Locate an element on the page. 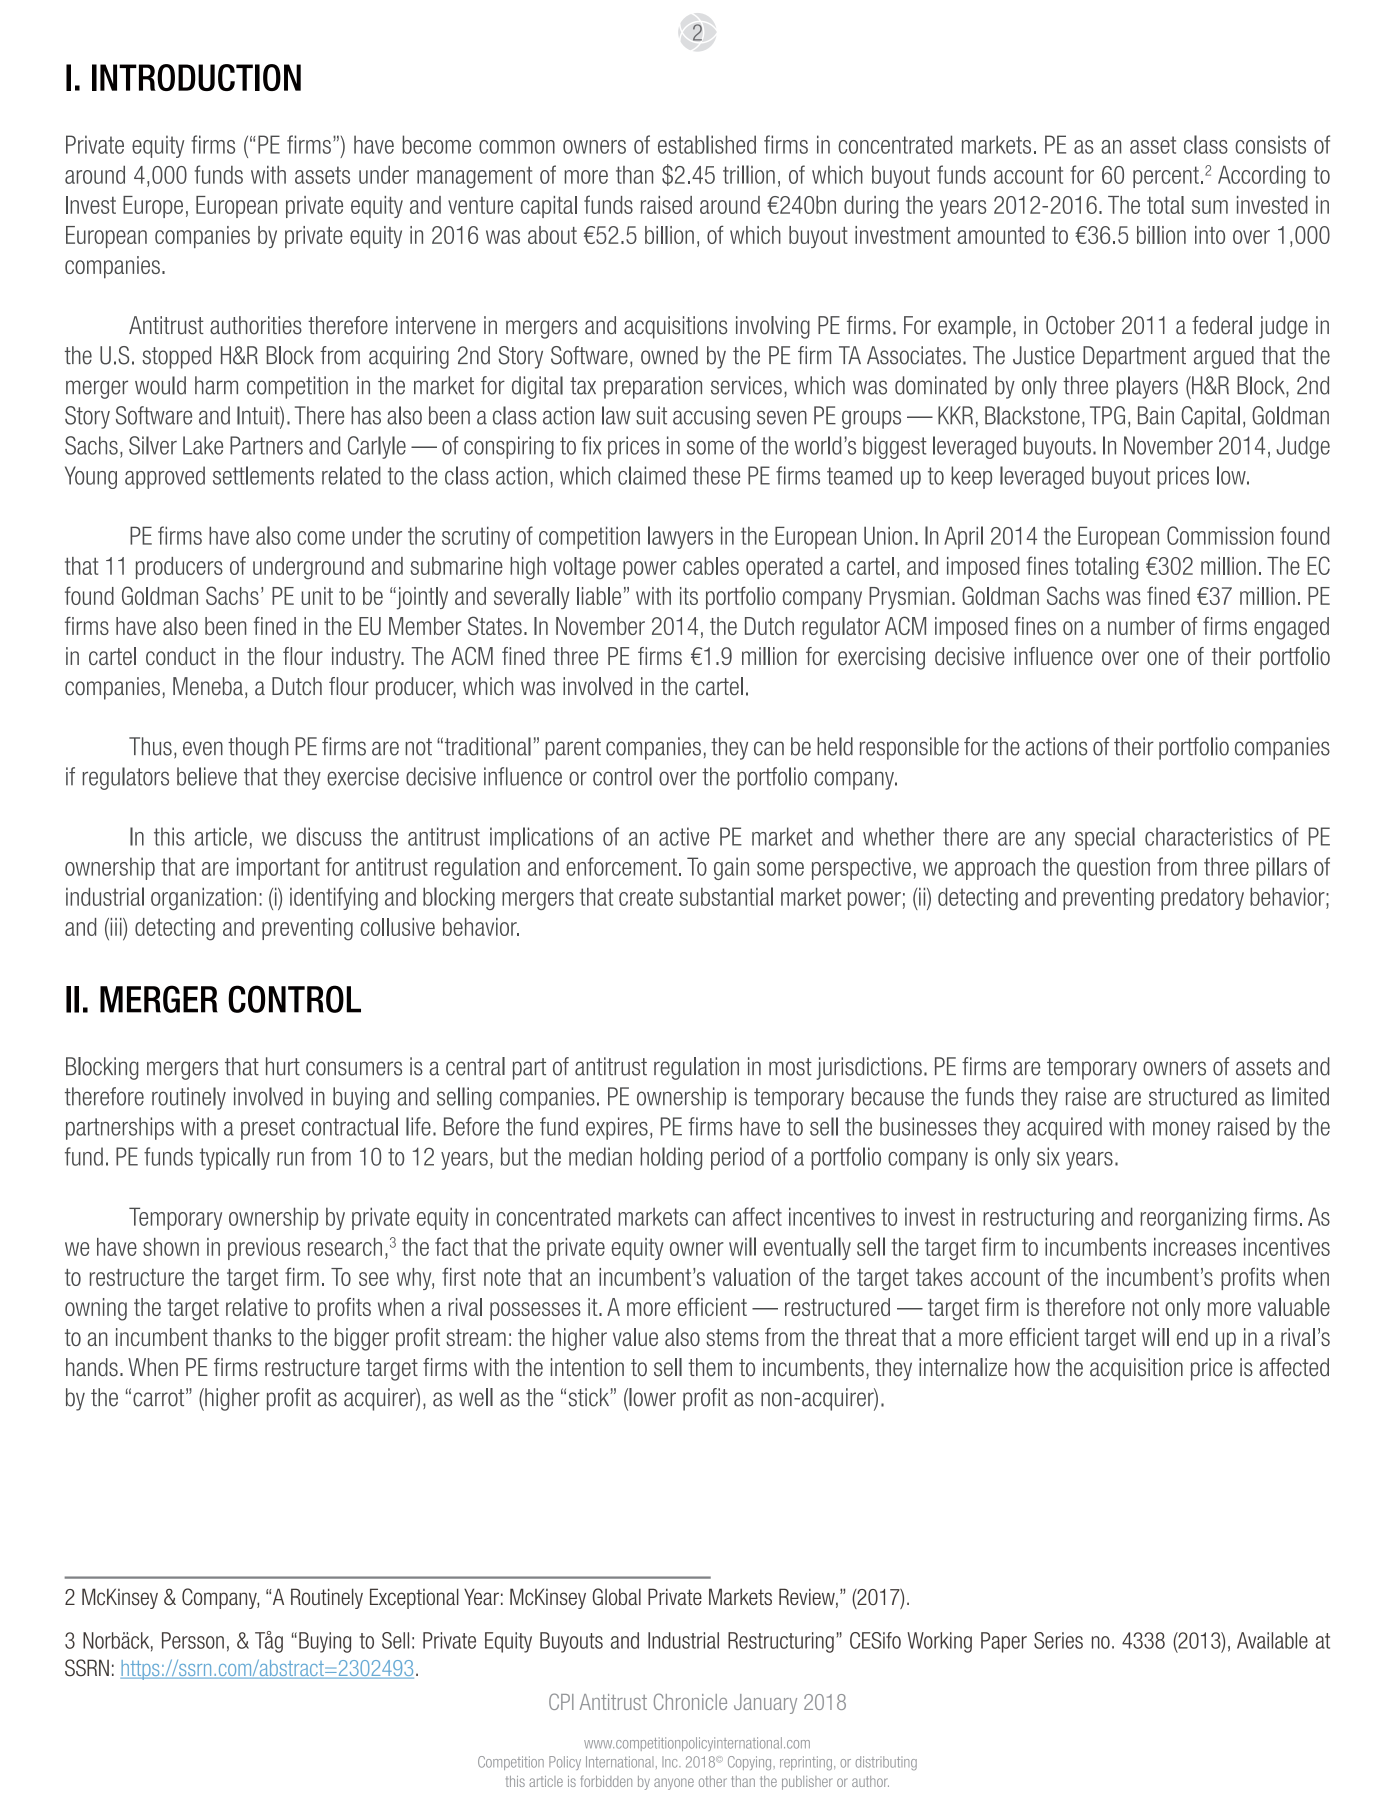  conduct is located at coordinates (181, 656).
